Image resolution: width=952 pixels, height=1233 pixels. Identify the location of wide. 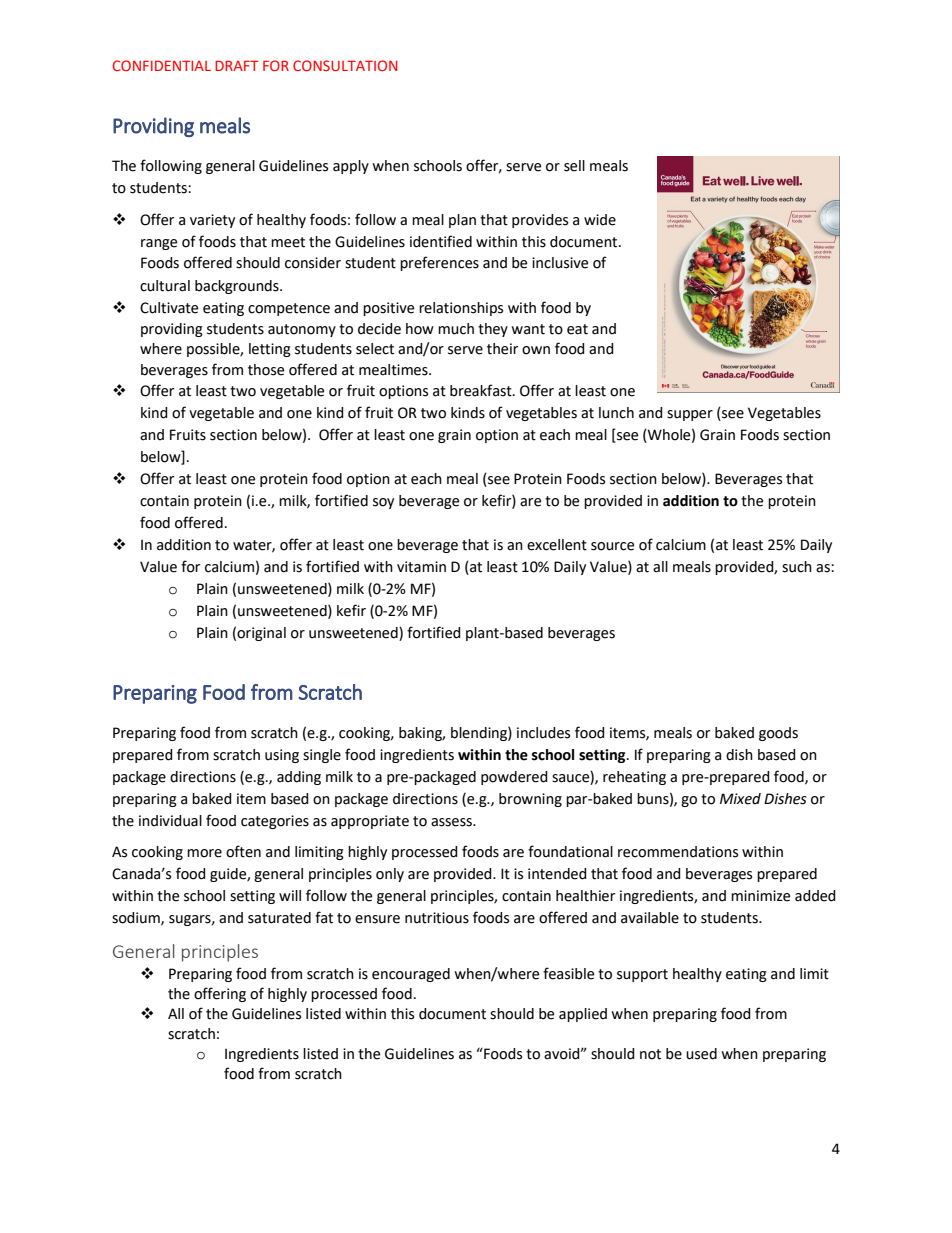
(600, 220).
